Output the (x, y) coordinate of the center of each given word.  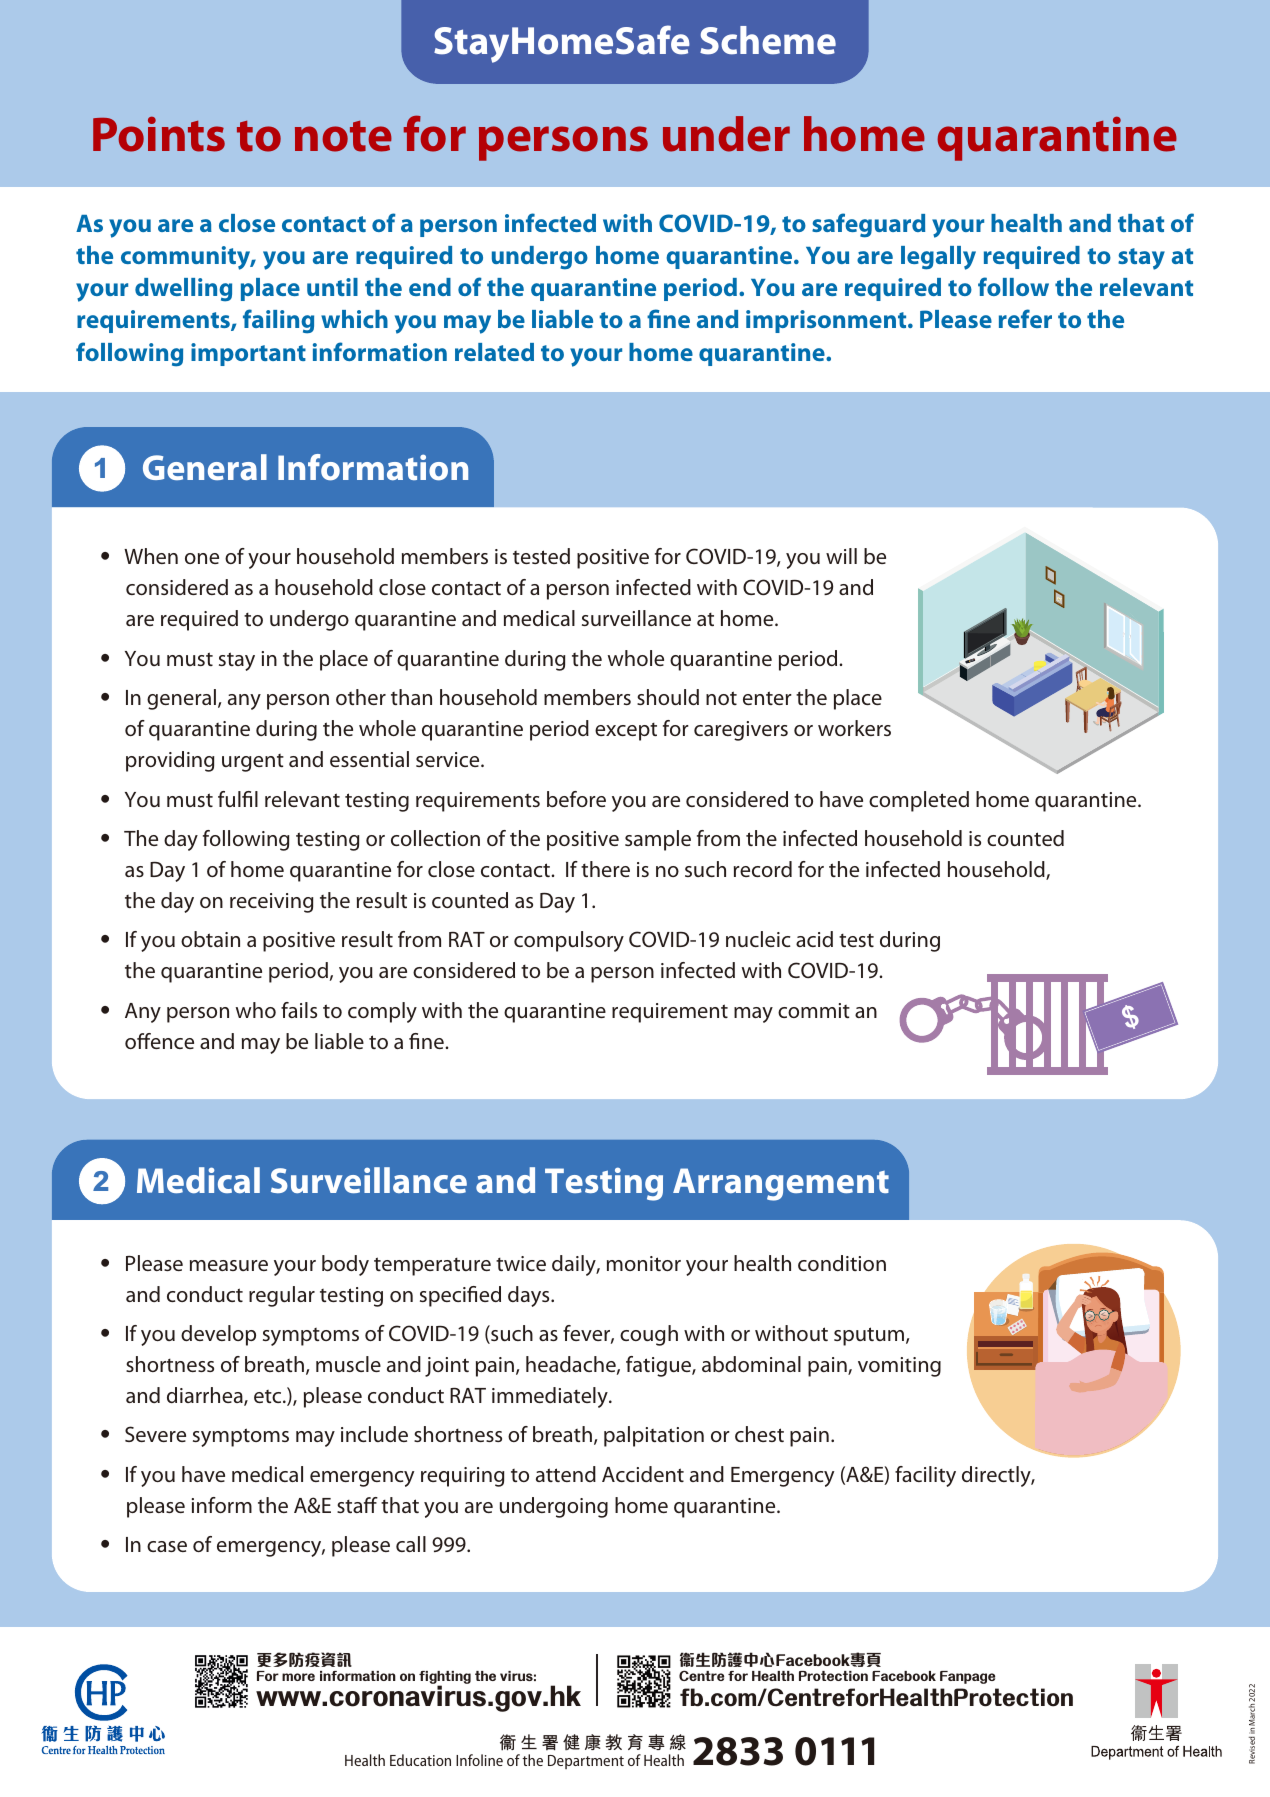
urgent (253, 763)
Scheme (768, 40)
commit (814, 1010)
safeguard (868, 225)
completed (919, 801)
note (343, 136)
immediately (551, 1397)
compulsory (569, 941)
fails (299, 1010)
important (248, 354)
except (626, 732)
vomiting (899, 1367)
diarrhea (206, 1396)
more (298, 1677)
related (494, 352)
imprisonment (827, 321)
